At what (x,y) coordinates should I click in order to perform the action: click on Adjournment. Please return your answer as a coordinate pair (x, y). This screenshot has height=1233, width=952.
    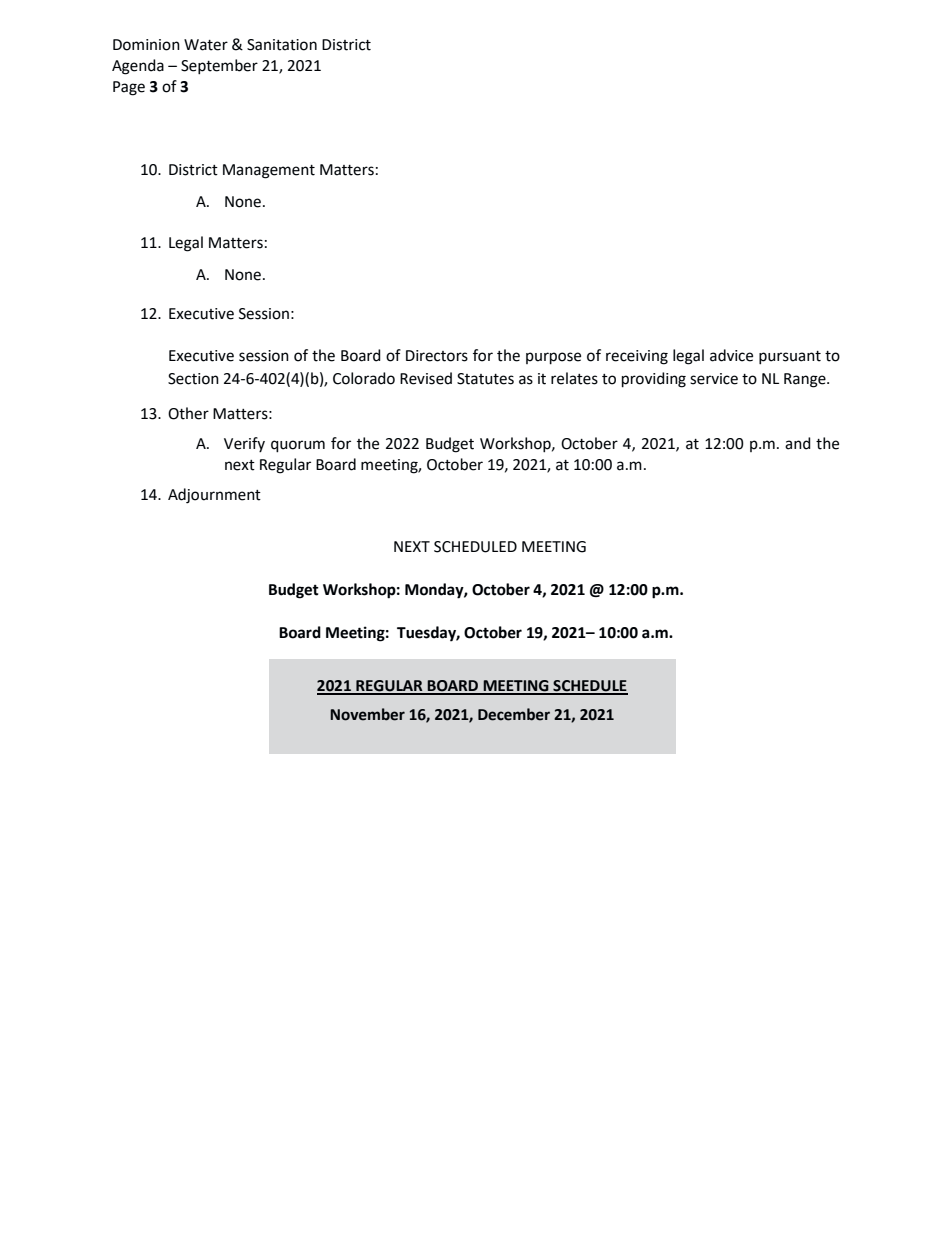
    Looking at the image, I should click on (214, 496).
